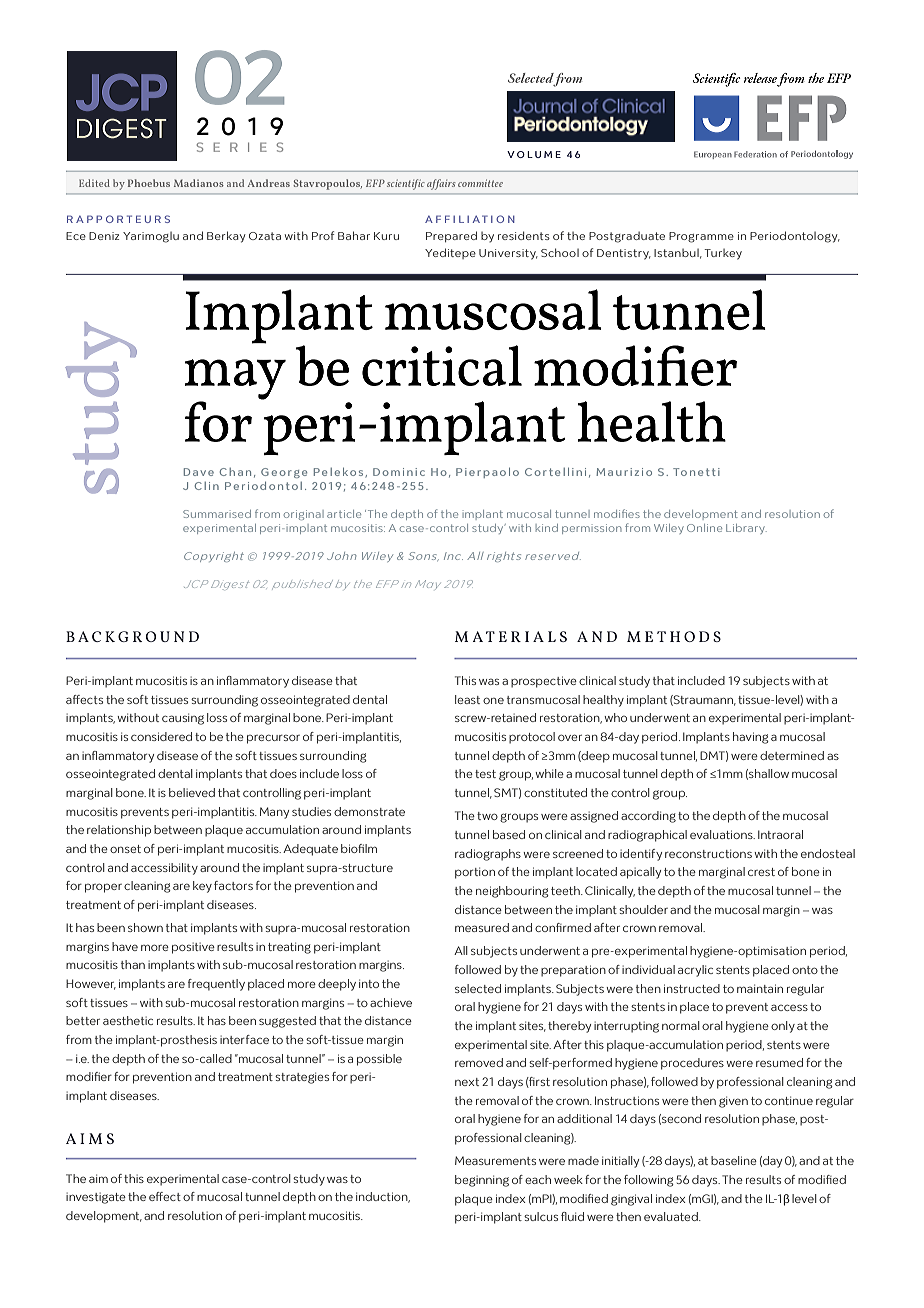 The image size is (924, 1308). What do you see at coordinates (183, 719) in the screenshot?
I see `causing` at bounding box center [183, 719].
